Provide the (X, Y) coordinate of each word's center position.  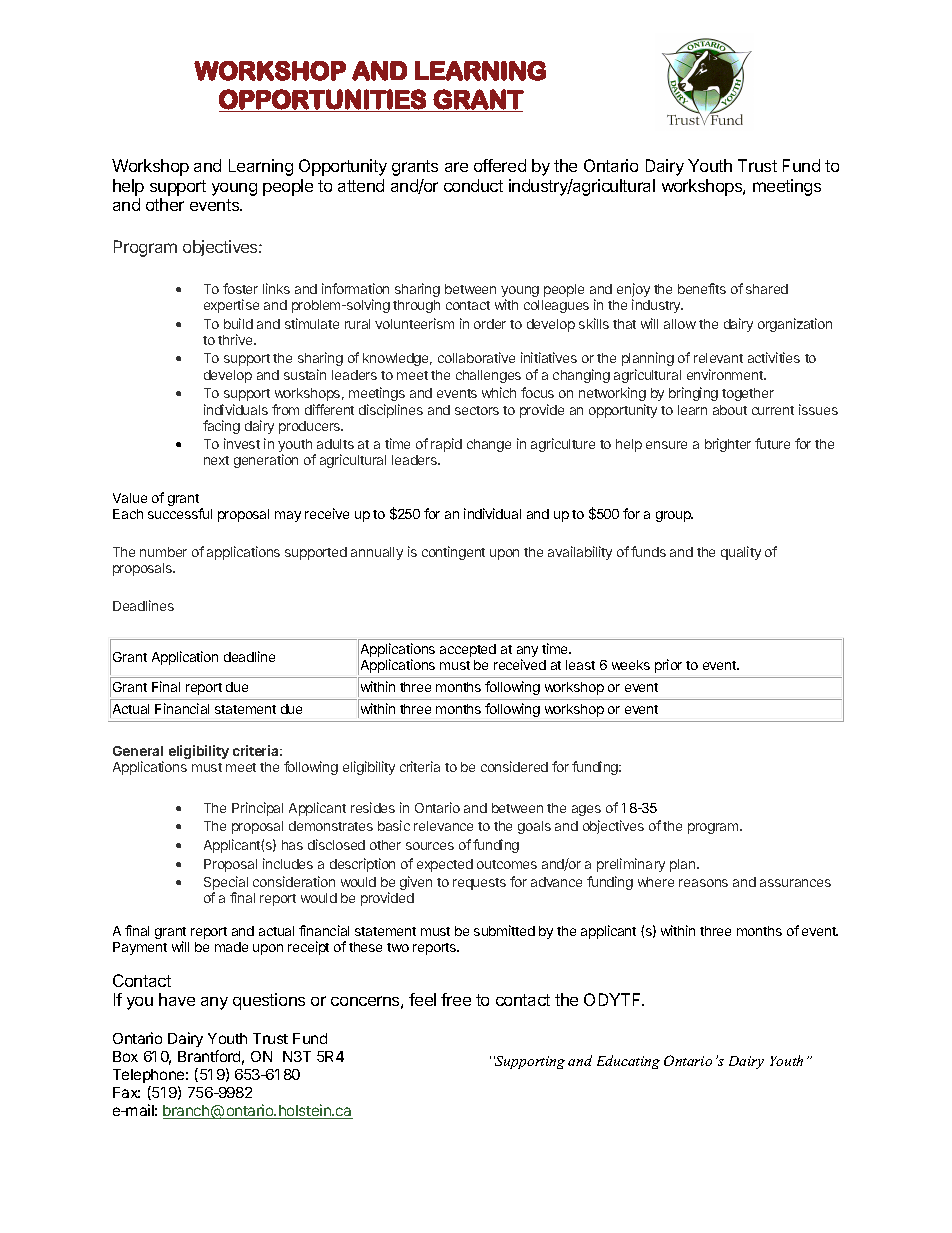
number (163, 552)
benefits (702, 288)
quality (741, 553)
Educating (628, 1062)
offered (500, 165)
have (177, 999)
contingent (453, 553)
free (456, 999)
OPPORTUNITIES (322, 99)
